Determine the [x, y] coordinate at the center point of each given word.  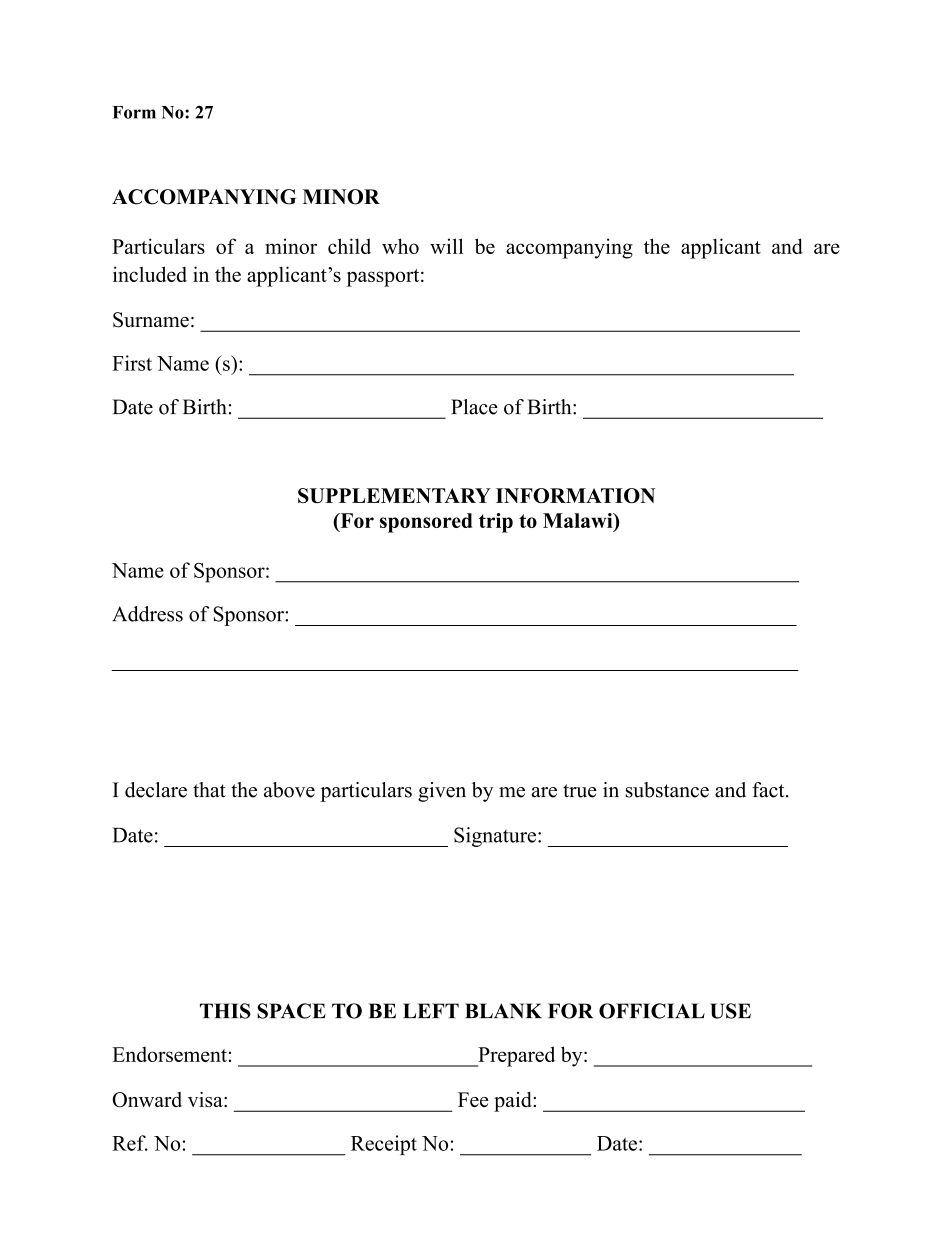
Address [147, 614]
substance [667, 790]
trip [496, 523]
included [150, 274]
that [209, 790]
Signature [495, 837]
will [447, 246]
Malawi [579, 522]
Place [474, 407]
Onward [147, 1100]
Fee [473, 1099]
